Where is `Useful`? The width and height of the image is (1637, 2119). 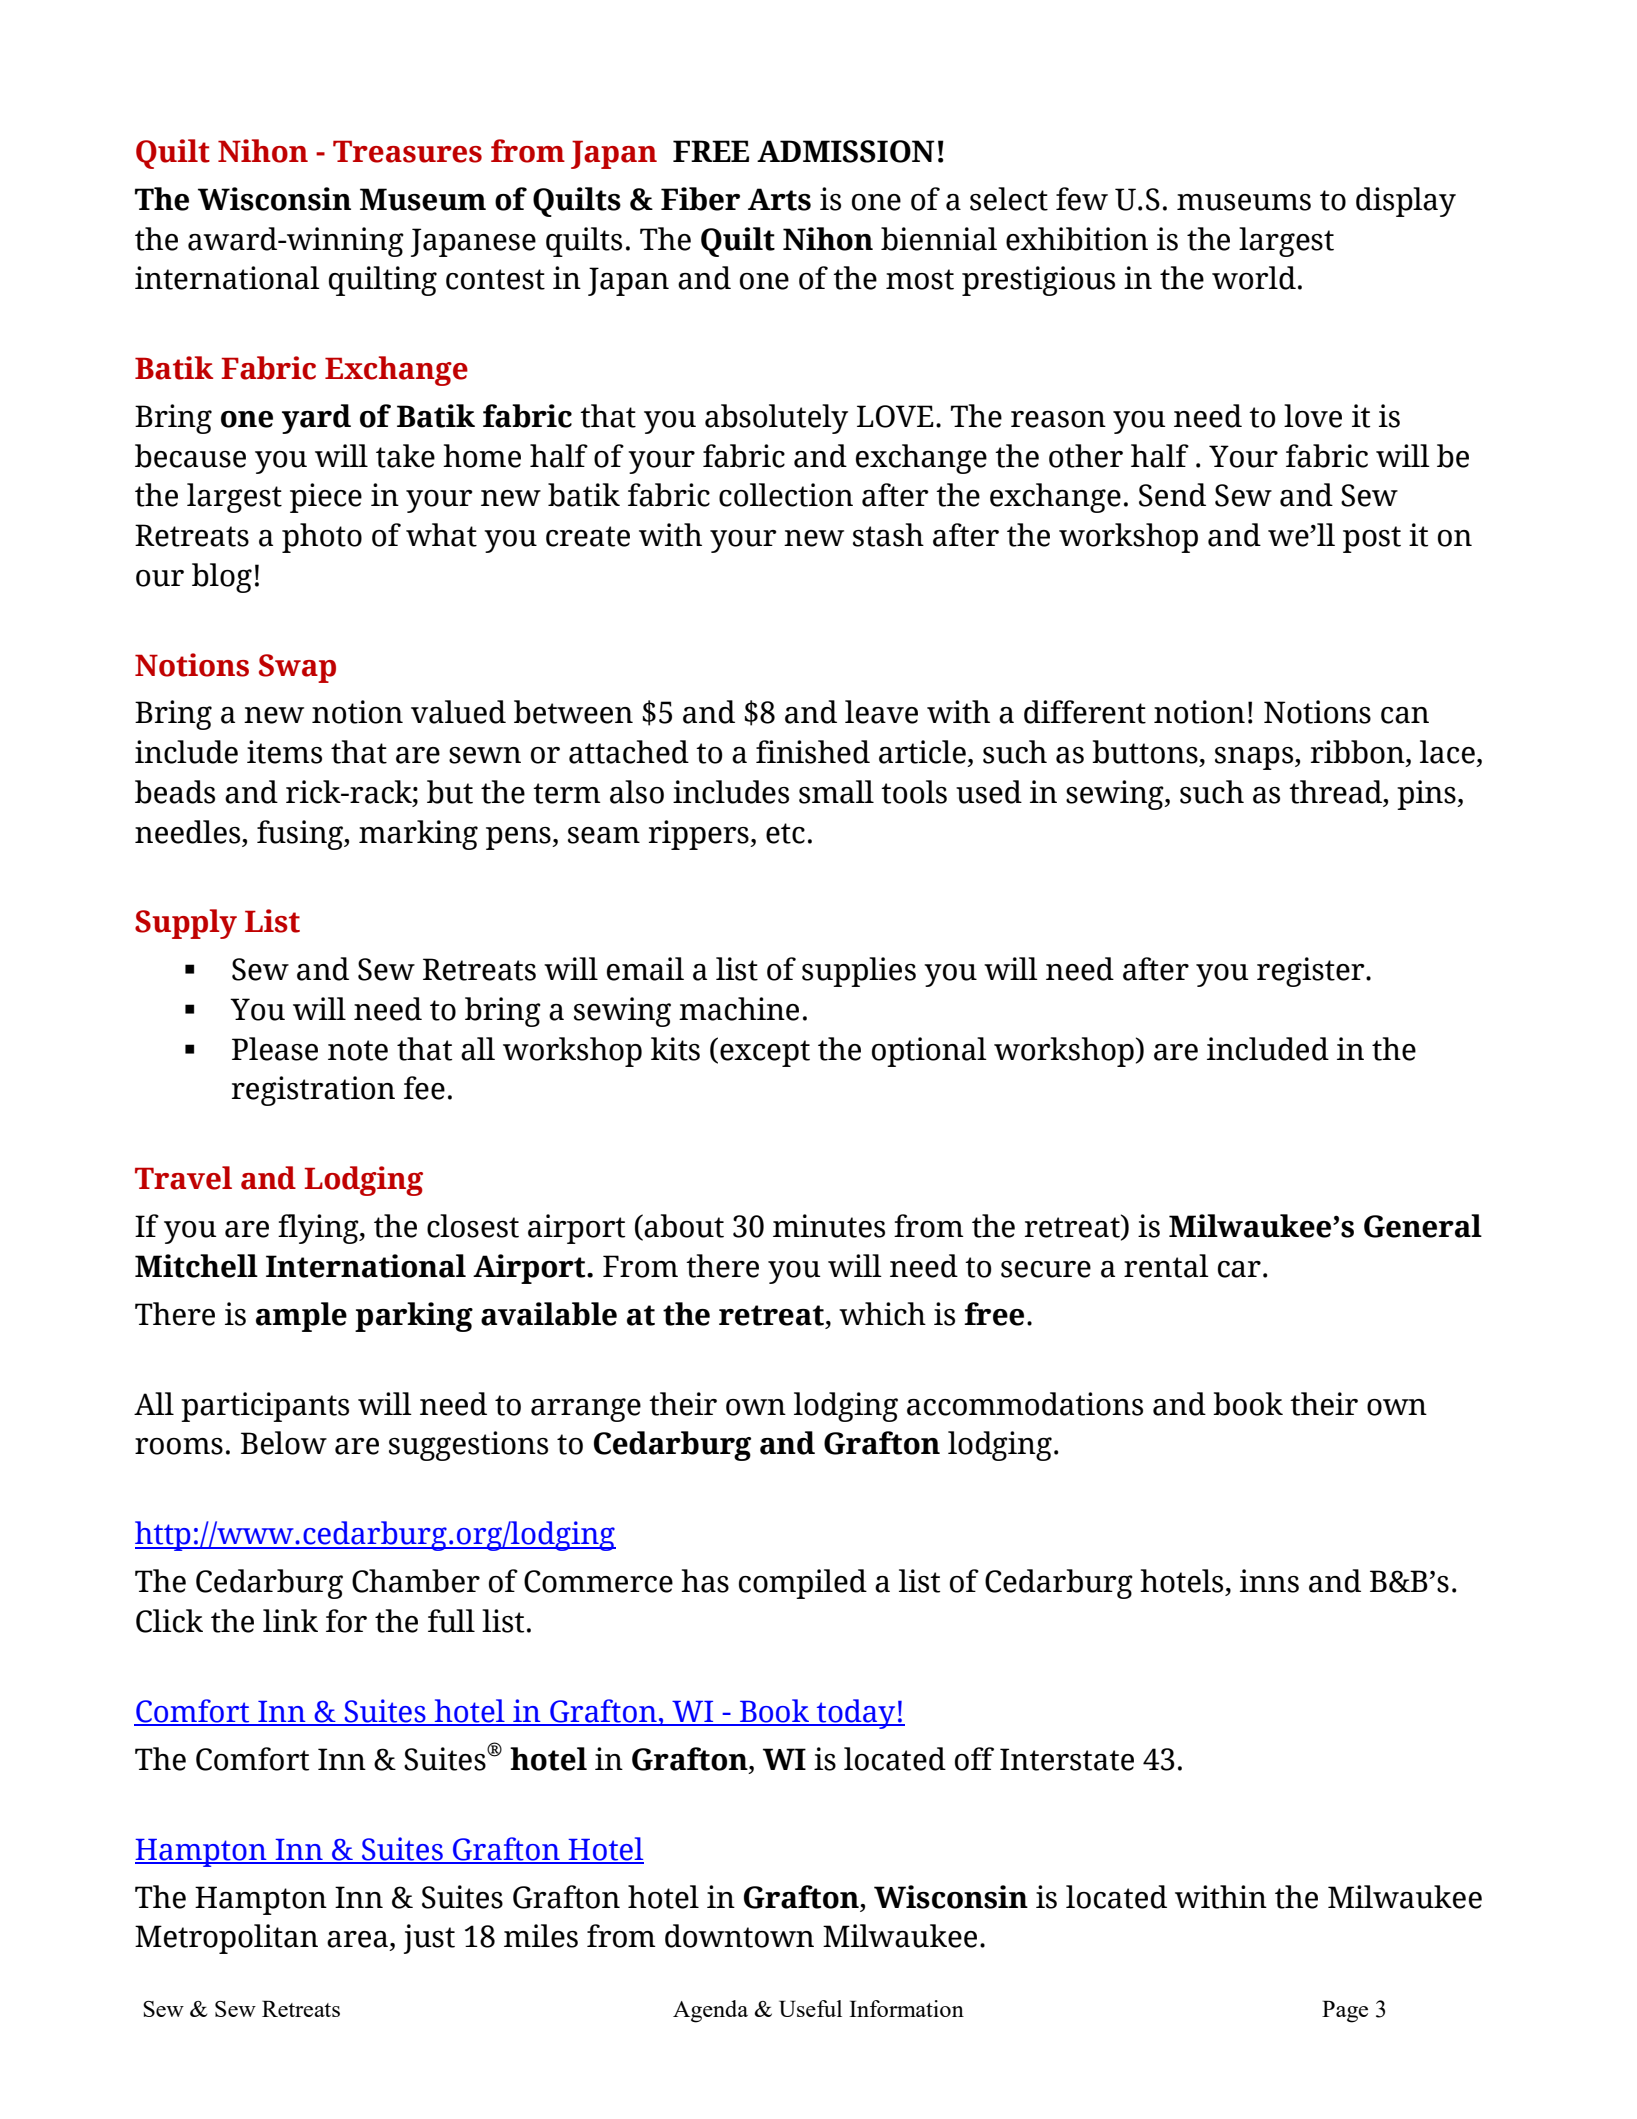
Useful is located at coordinates (810, 2008).
